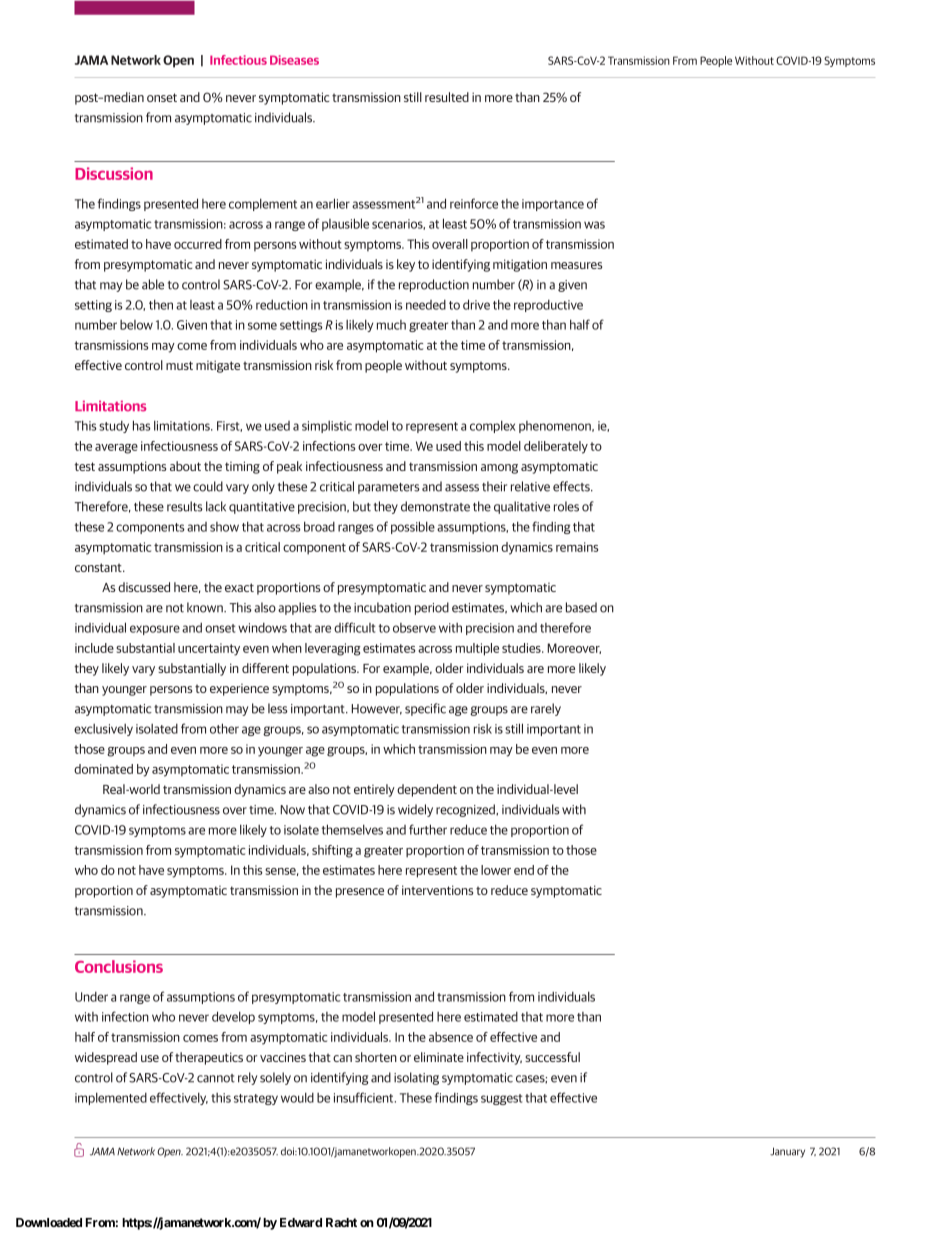 The image size is (952, 1233). What do you see at coordinates (49, 1222) in the page?
I see `Downloaded` at bounding box center [49, 1222].
